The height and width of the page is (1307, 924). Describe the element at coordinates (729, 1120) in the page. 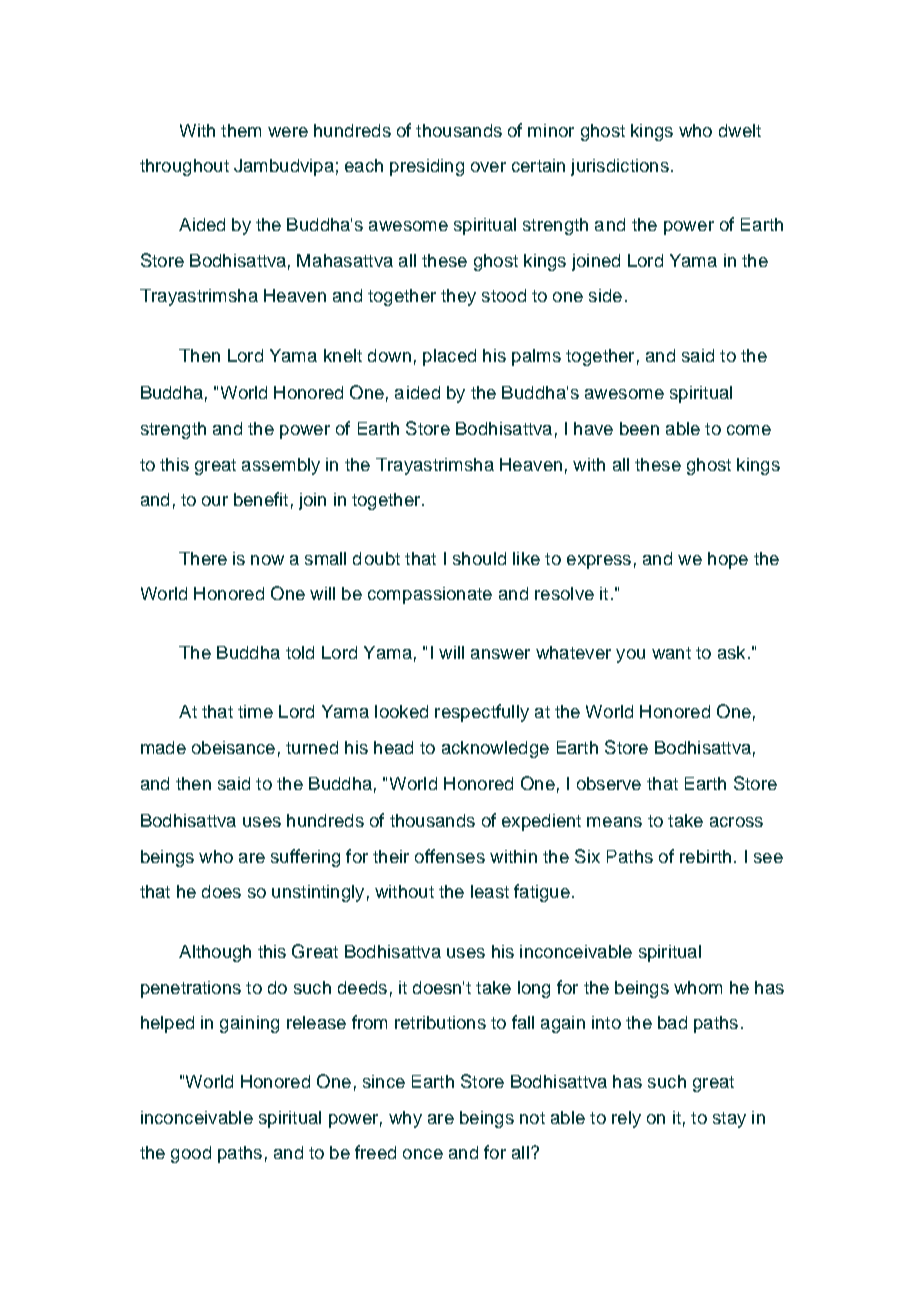

I see `stay` at that location.
